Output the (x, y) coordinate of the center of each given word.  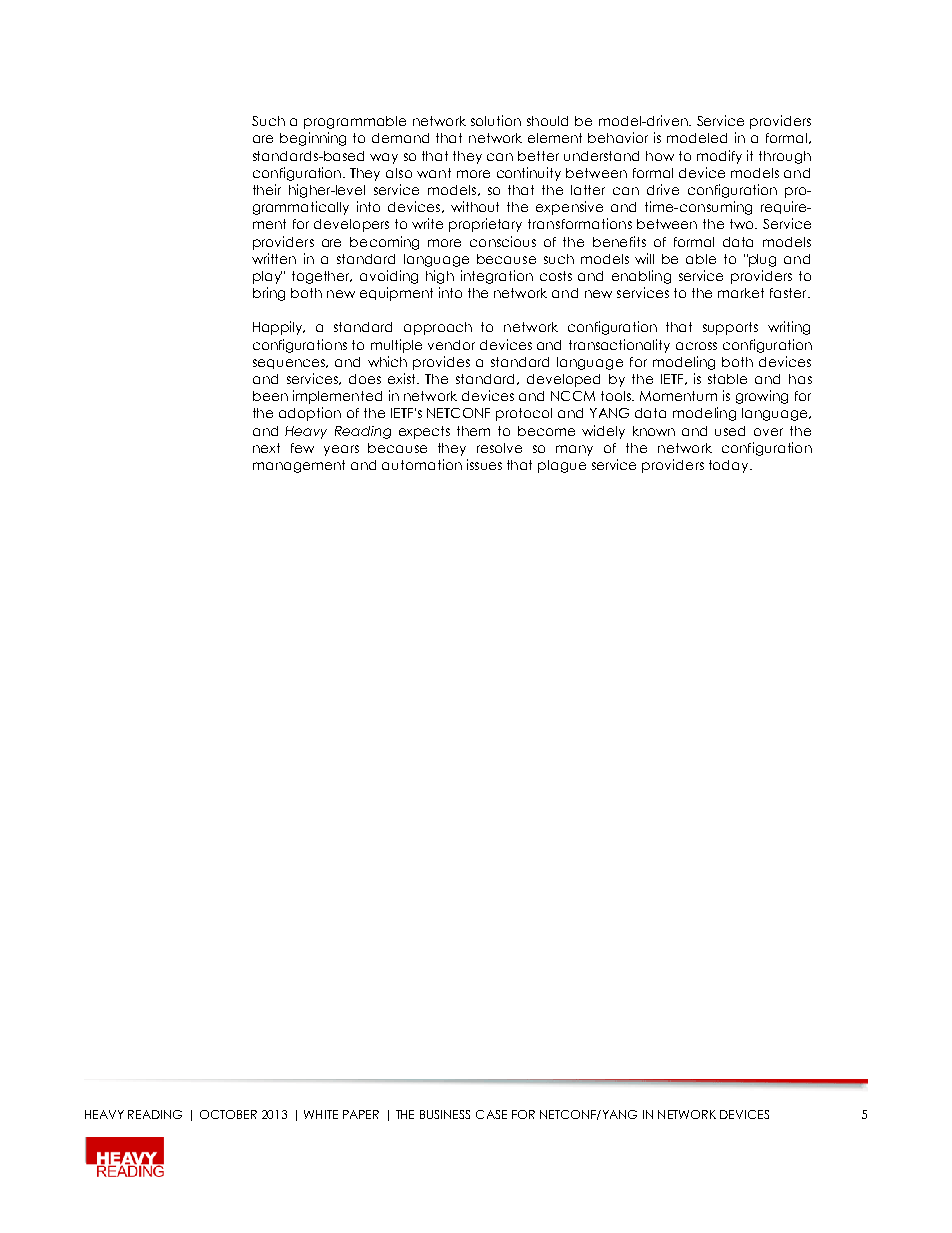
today (730, 466)
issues (484, 464)
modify (719, 157)
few (302, 448)
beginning (313, 139)
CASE (491, 1114)
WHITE (321, 1114)
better (538, 156)
